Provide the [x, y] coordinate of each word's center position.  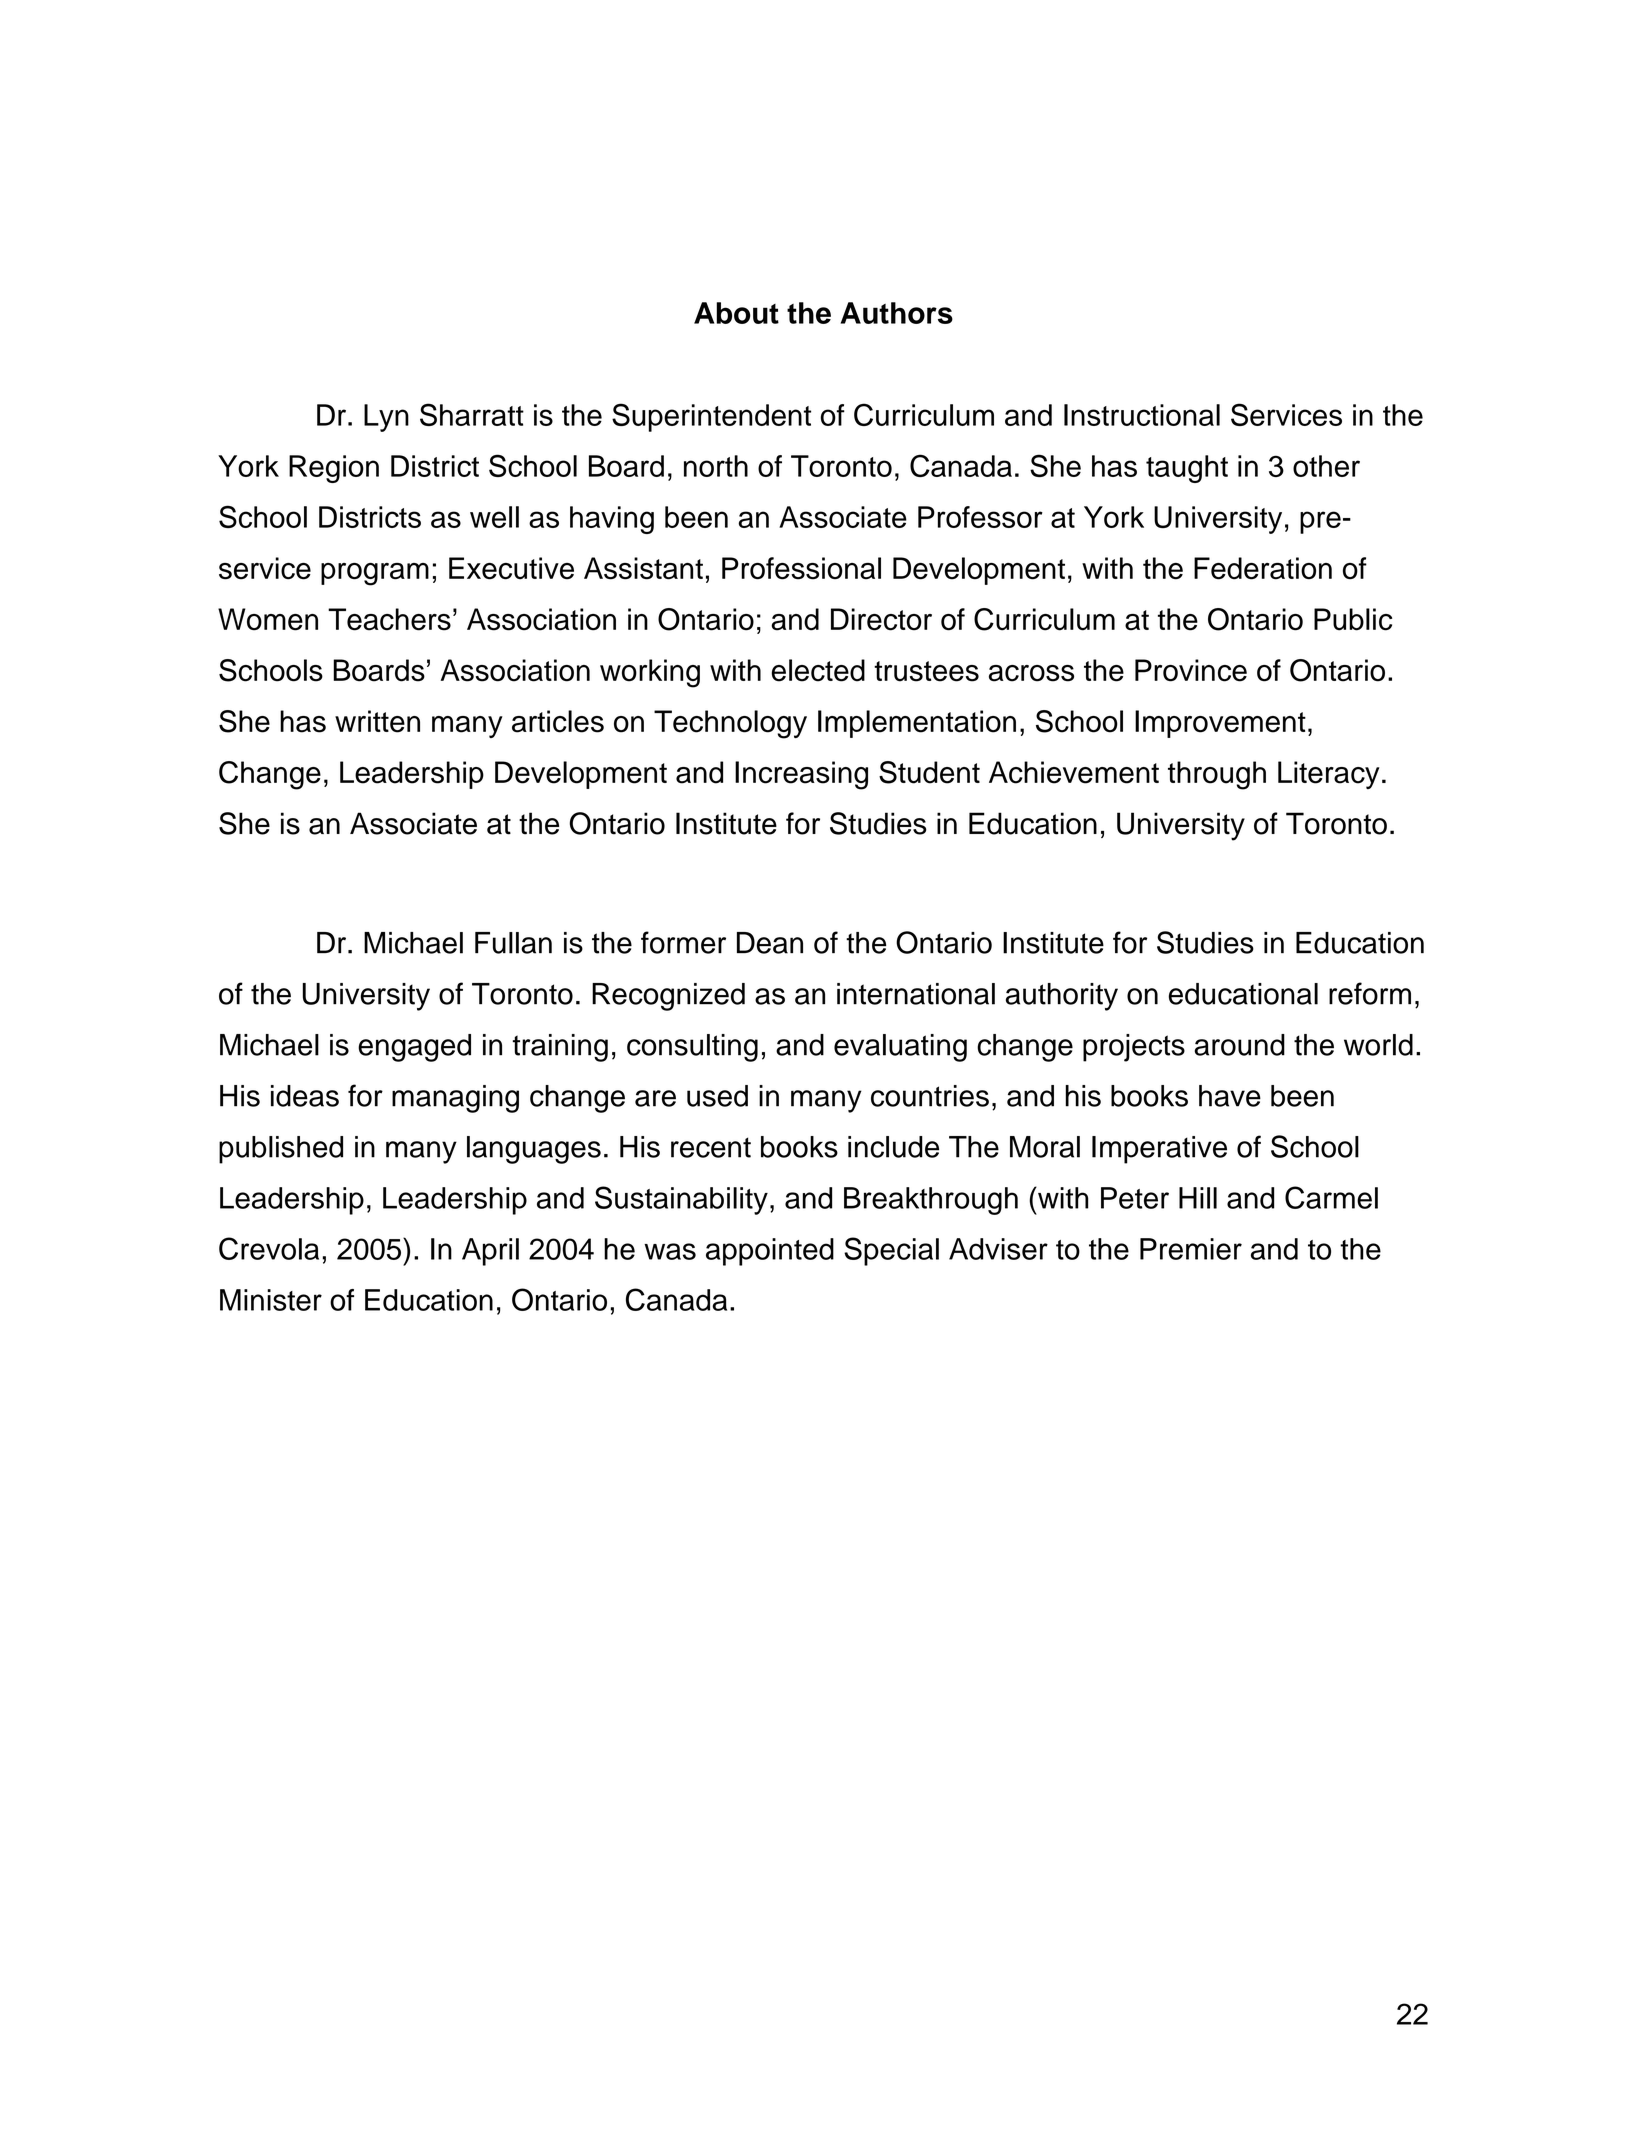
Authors [897, 313]
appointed [770, 1252]
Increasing [801, 775]
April [490, 1252]
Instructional [1142, 415]
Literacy [1329, 775]
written [377, 721]
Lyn [386, 418]
